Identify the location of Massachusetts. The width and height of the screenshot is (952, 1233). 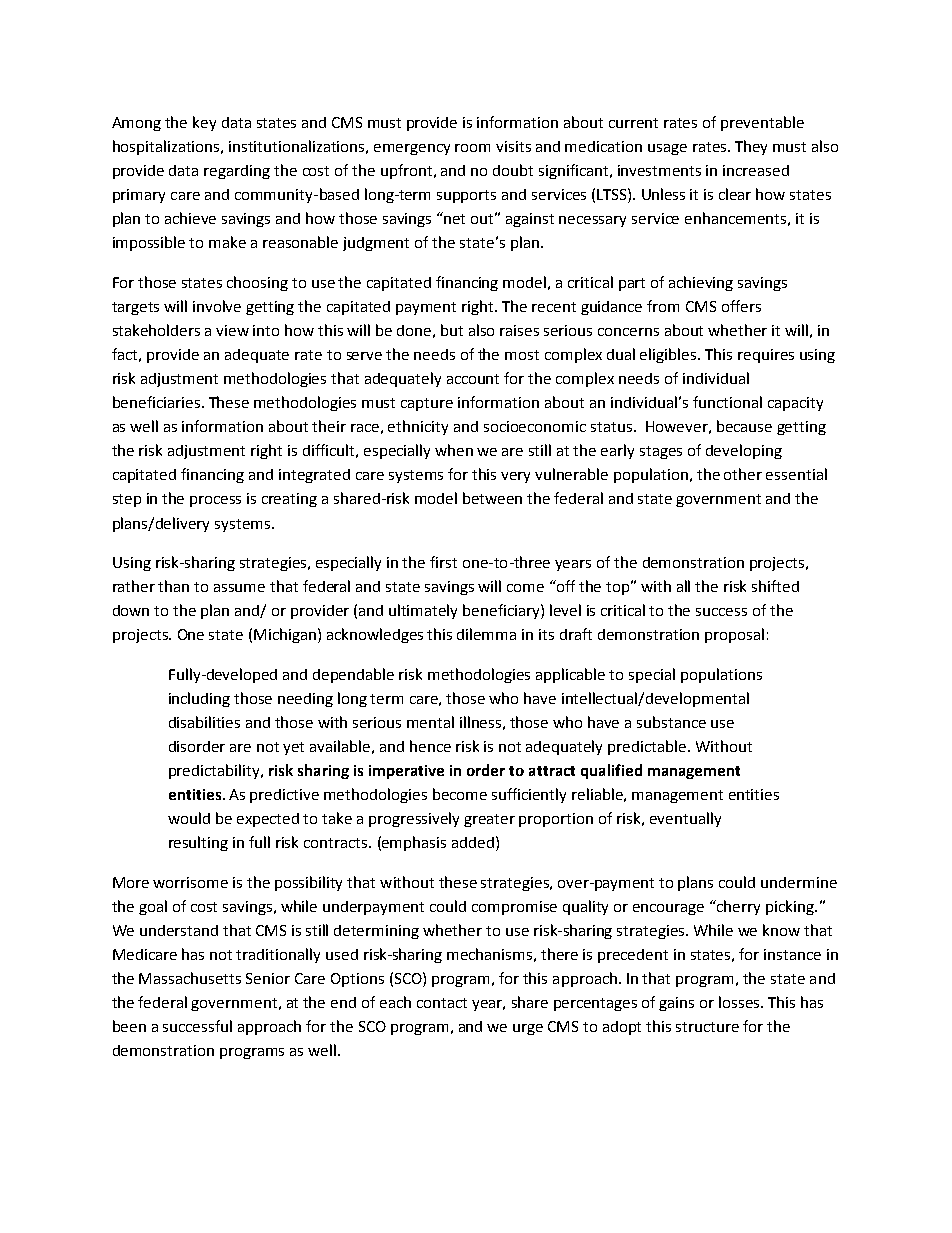
(190, 978).
